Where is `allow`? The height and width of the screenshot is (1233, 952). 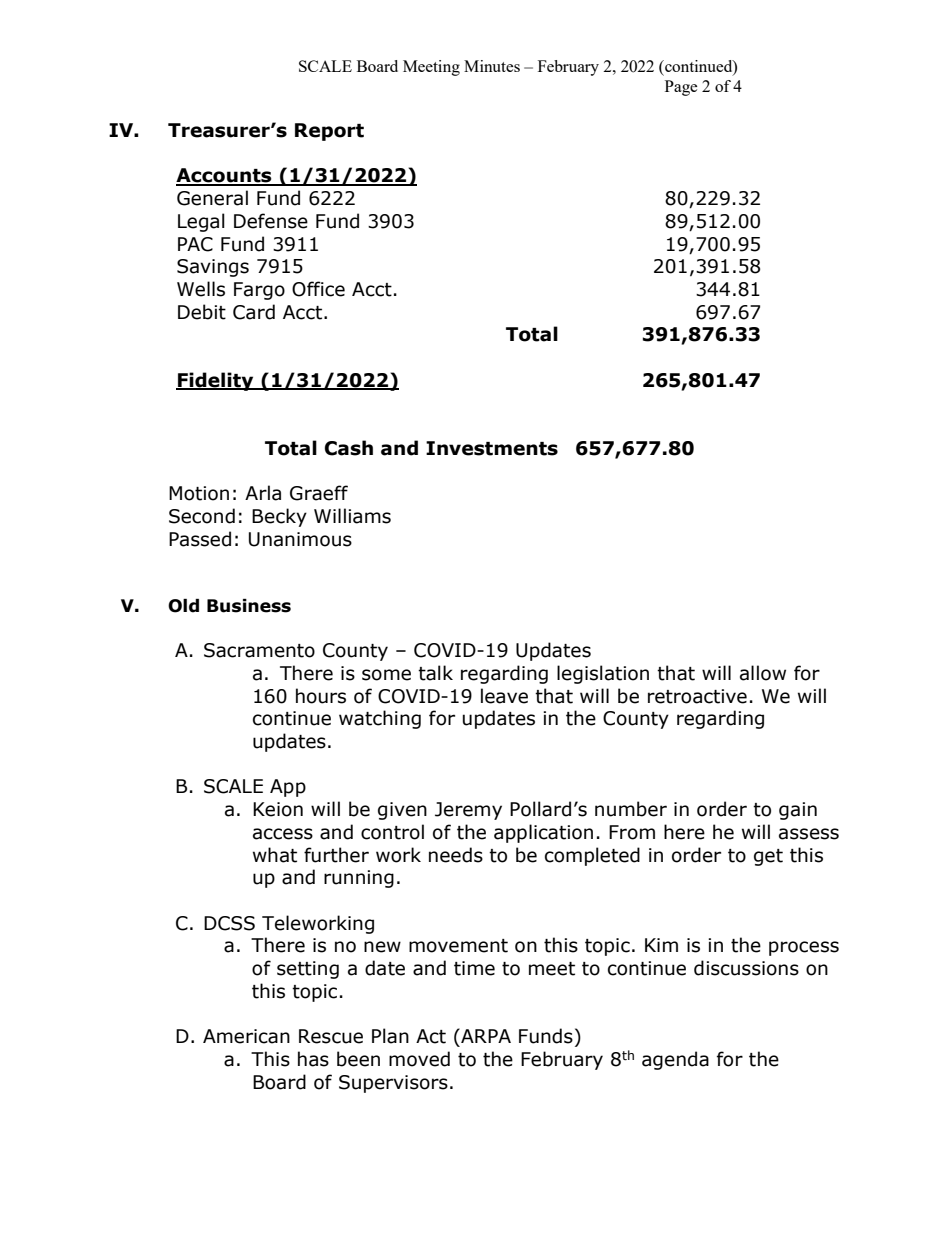
allow is located at coordinates (763, 673).
